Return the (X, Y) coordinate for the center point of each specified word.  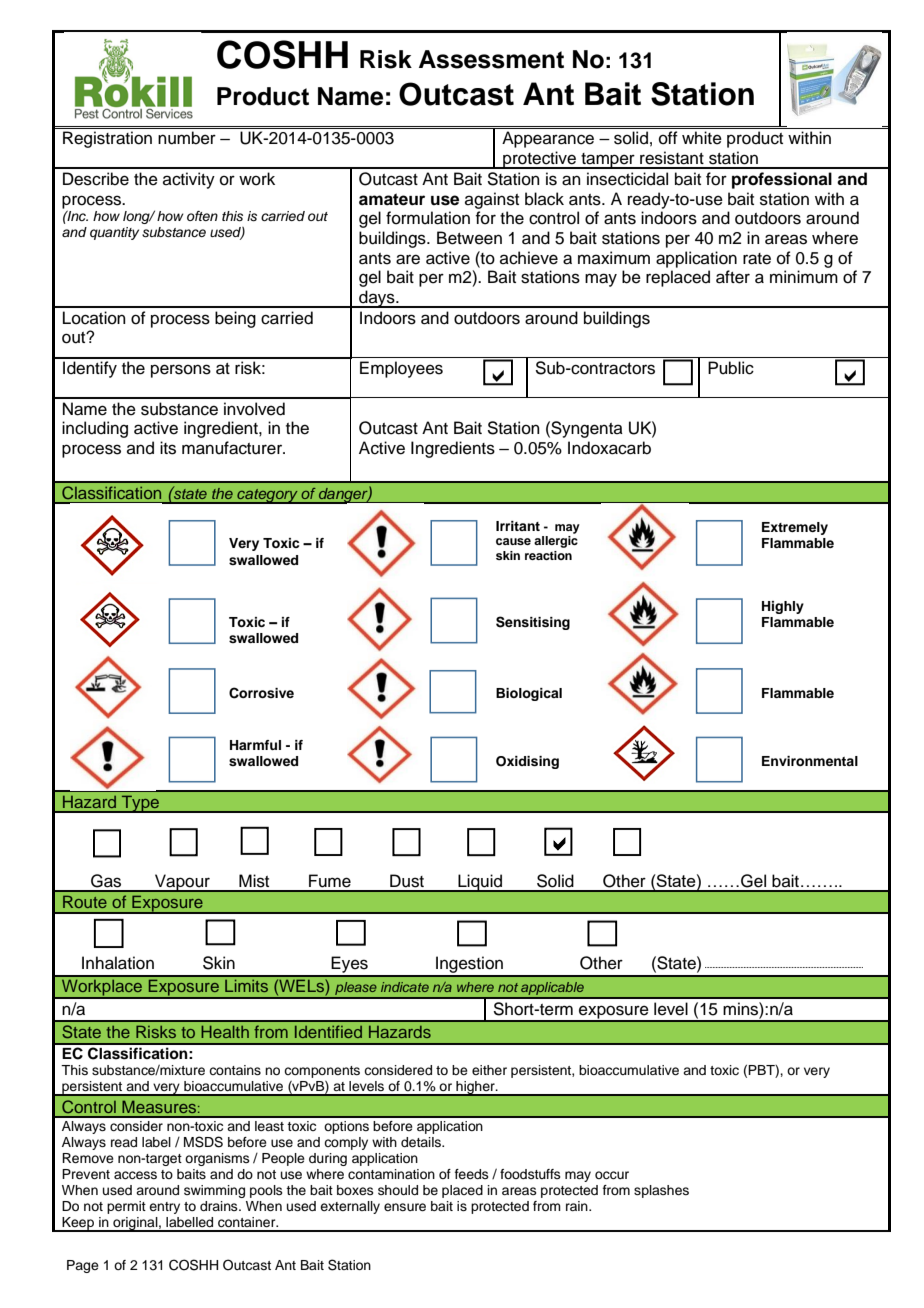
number (187, 138)
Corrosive (261, 693)
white (702, 138)
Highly (783, 607)
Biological (529, 694)
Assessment (491, 59)
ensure (405, 1207)
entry (164, 1208)
